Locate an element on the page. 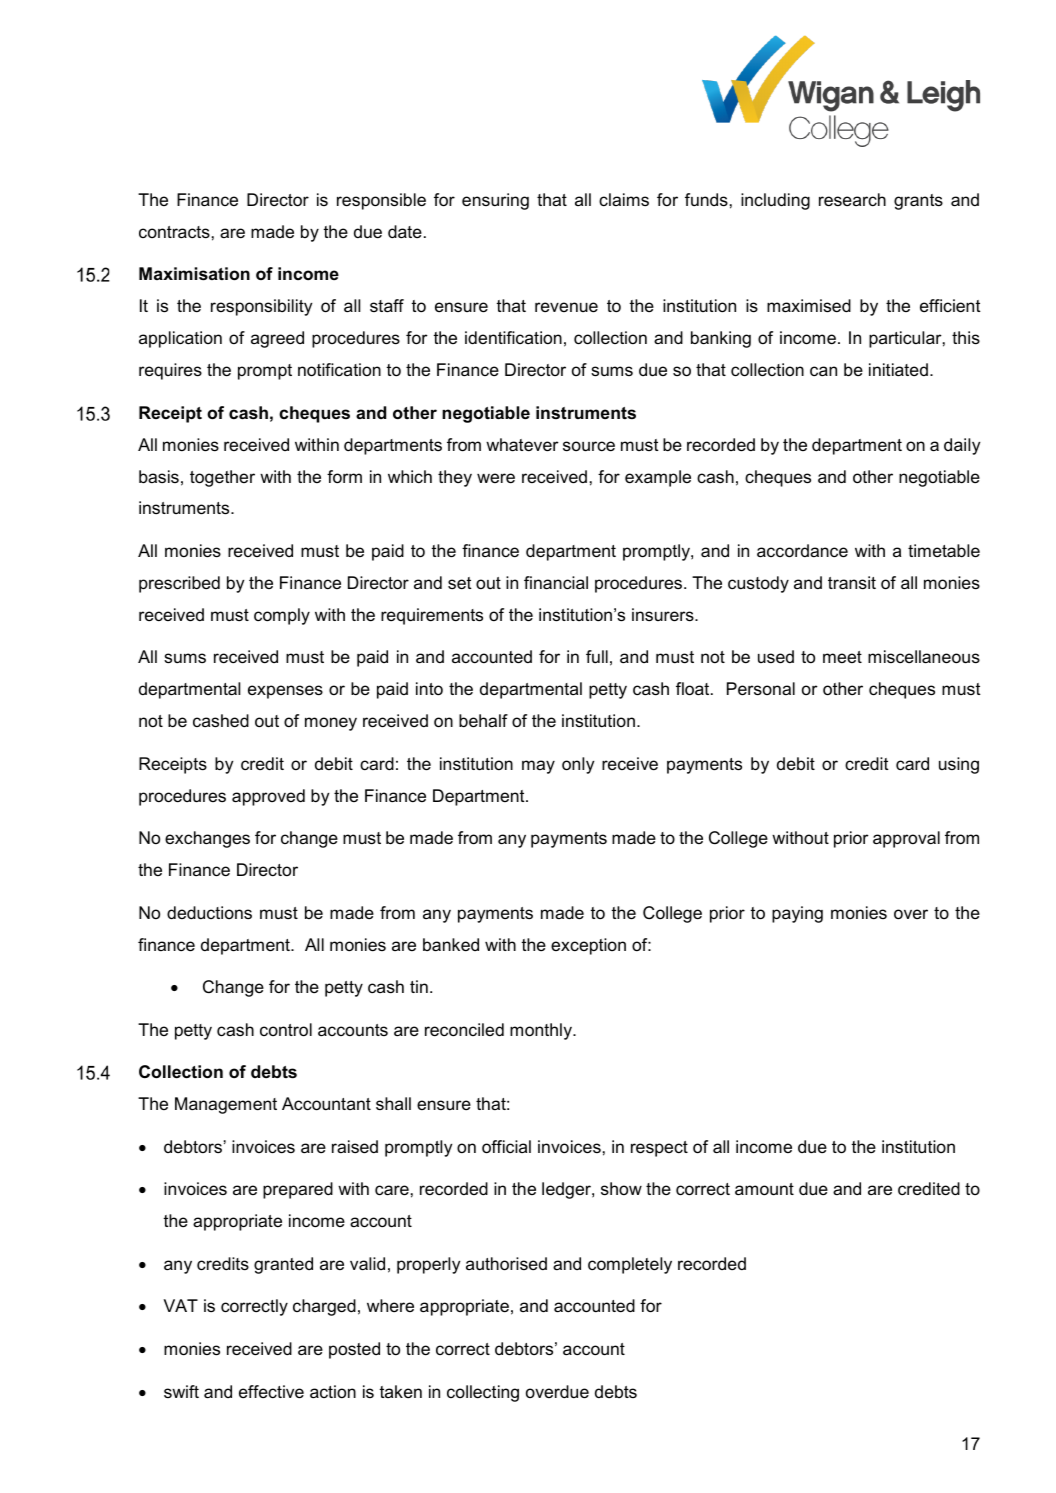 Image resolution: width=1056 pixels, height=1493 pixels. monthly is located at coordinates (542, 1031).
